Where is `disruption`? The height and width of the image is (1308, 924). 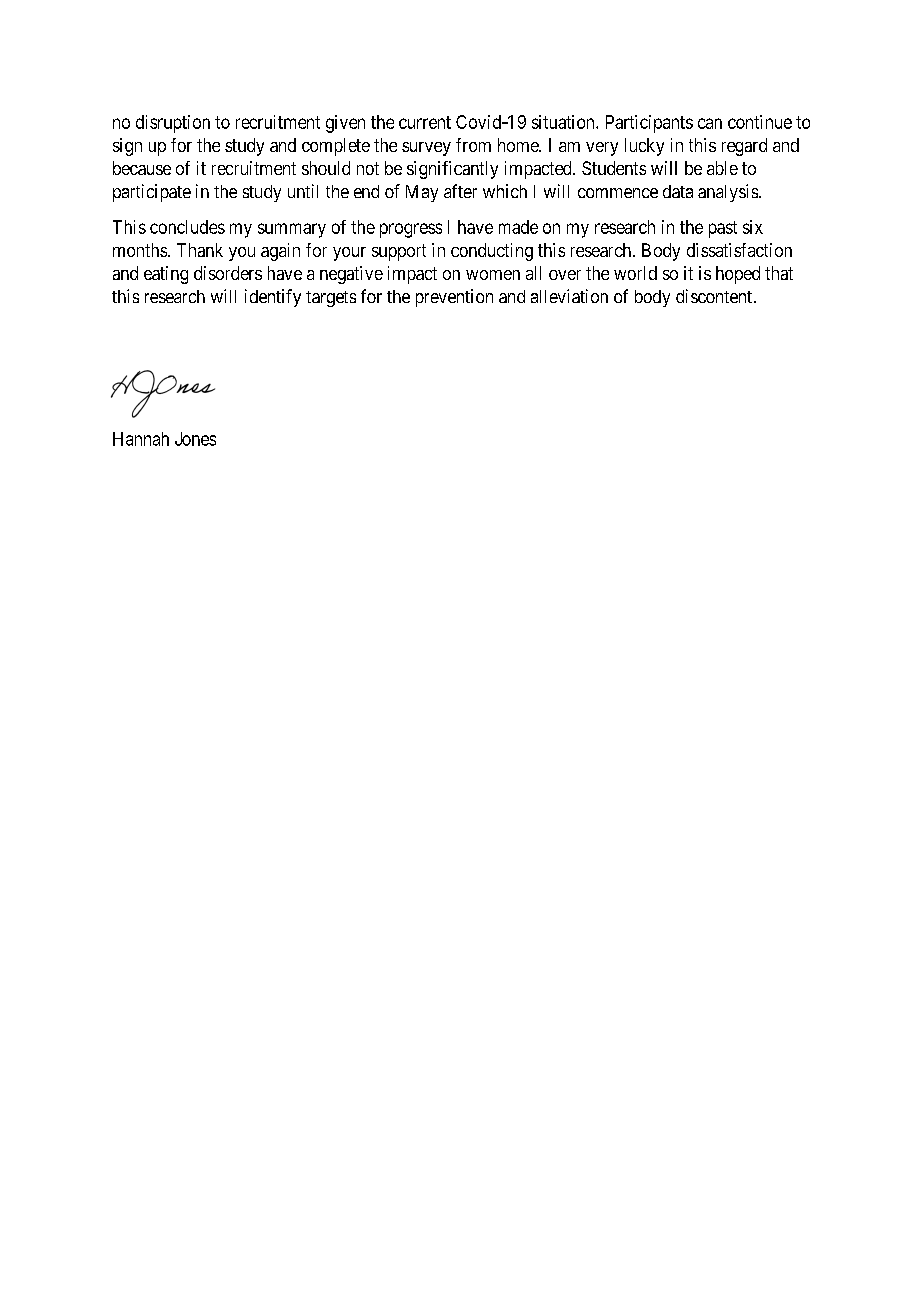 disruption is located at coordinates (173, 124).
